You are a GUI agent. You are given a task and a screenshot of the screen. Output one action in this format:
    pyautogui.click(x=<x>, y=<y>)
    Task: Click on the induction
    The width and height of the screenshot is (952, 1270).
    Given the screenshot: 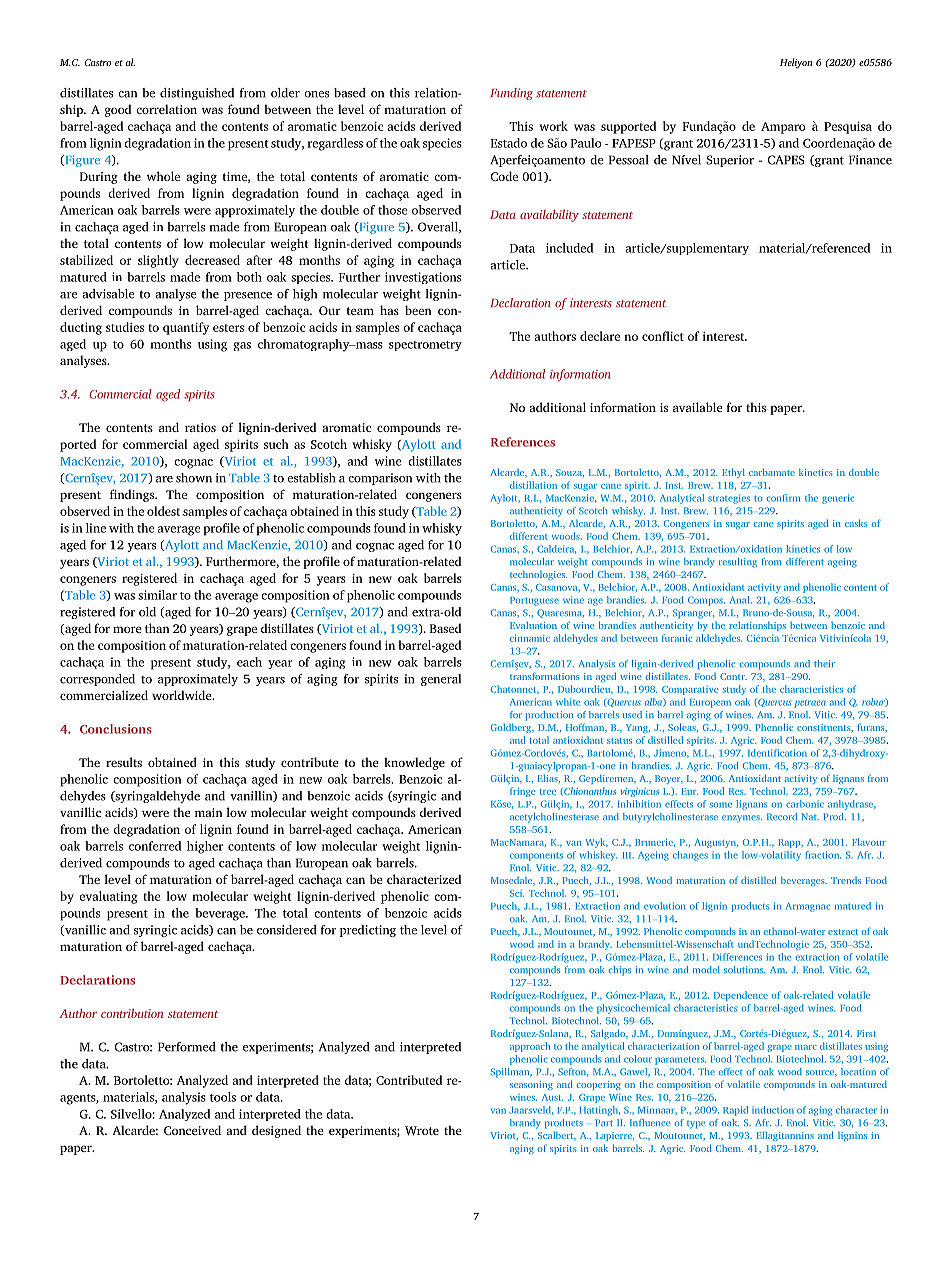 What is the action you would take?
    pyautogui.click(x=773, y=1110)
